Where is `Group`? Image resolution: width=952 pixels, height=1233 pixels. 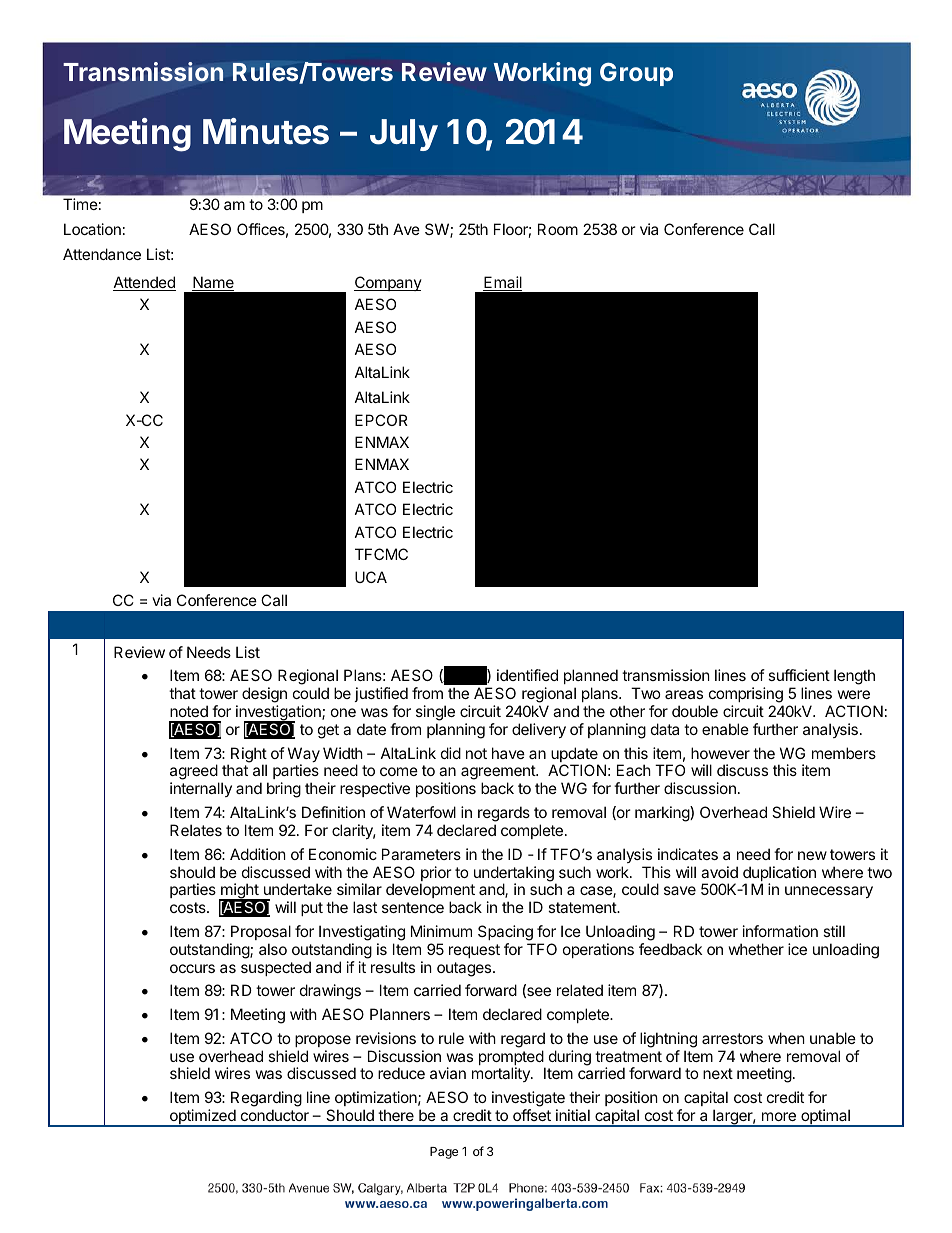 Group is located at coordinates (636, 74).
